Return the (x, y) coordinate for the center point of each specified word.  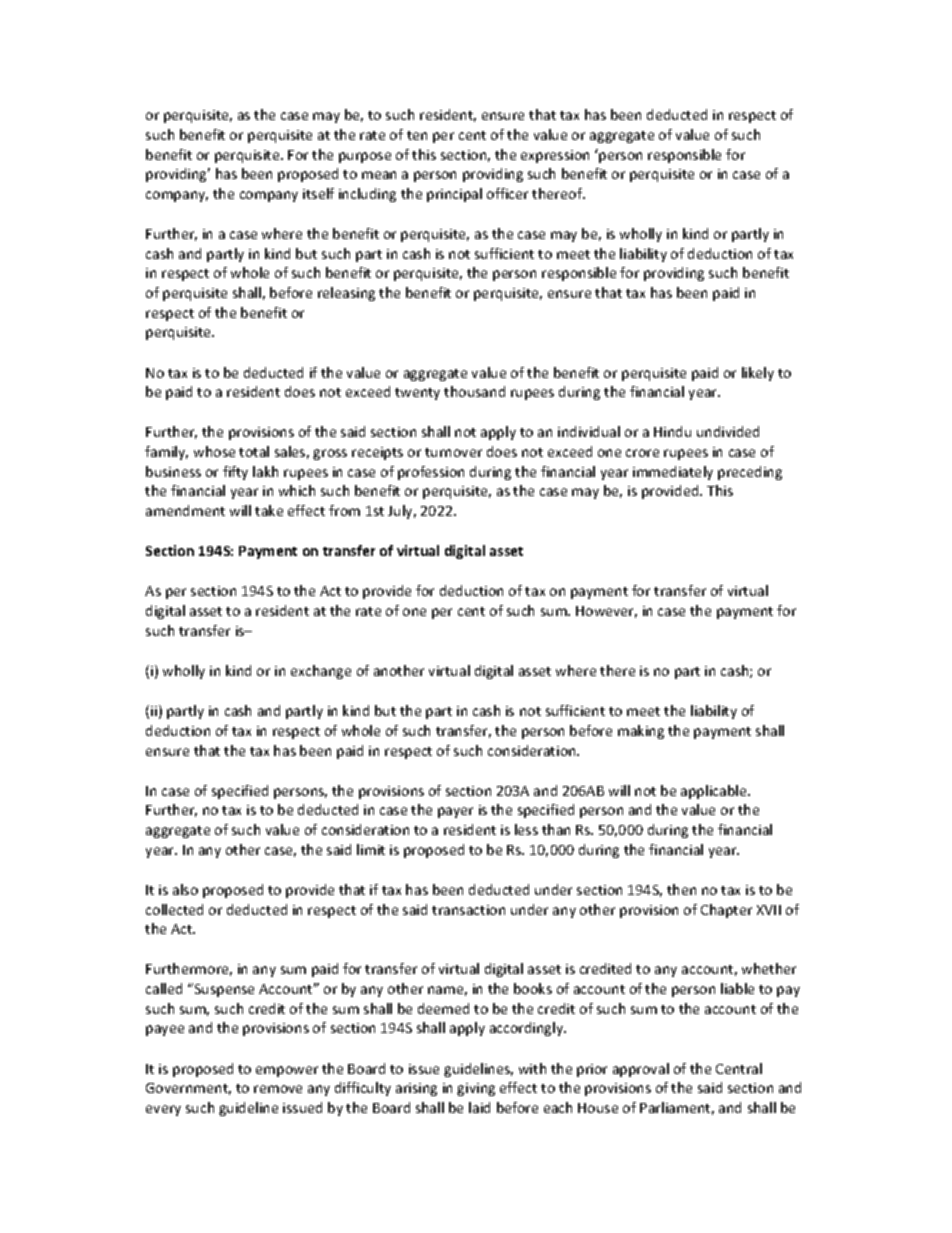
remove (278, 1089)
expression (555, 156)
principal (454, 195)
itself (318, 193)
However (606, 612)
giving (476, 1089)
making (641, 732)
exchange (321, 672)
